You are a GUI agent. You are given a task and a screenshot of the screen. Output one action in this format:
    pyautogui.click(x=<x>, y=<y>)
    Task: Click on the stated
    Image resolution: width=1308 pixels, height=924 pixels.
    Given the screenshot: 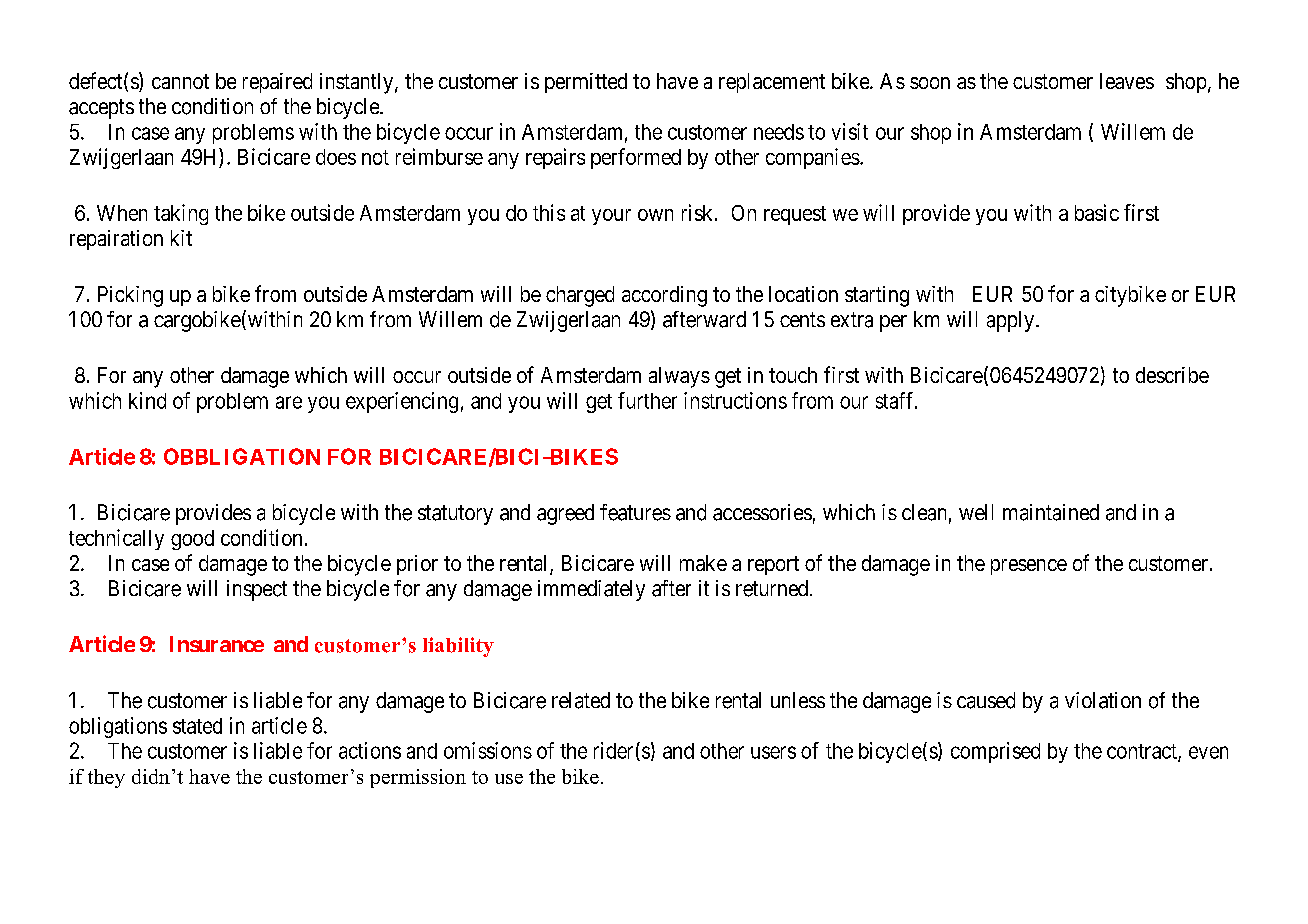 What is the action you would take?
    pyautogui.click(x=197, y=726)
